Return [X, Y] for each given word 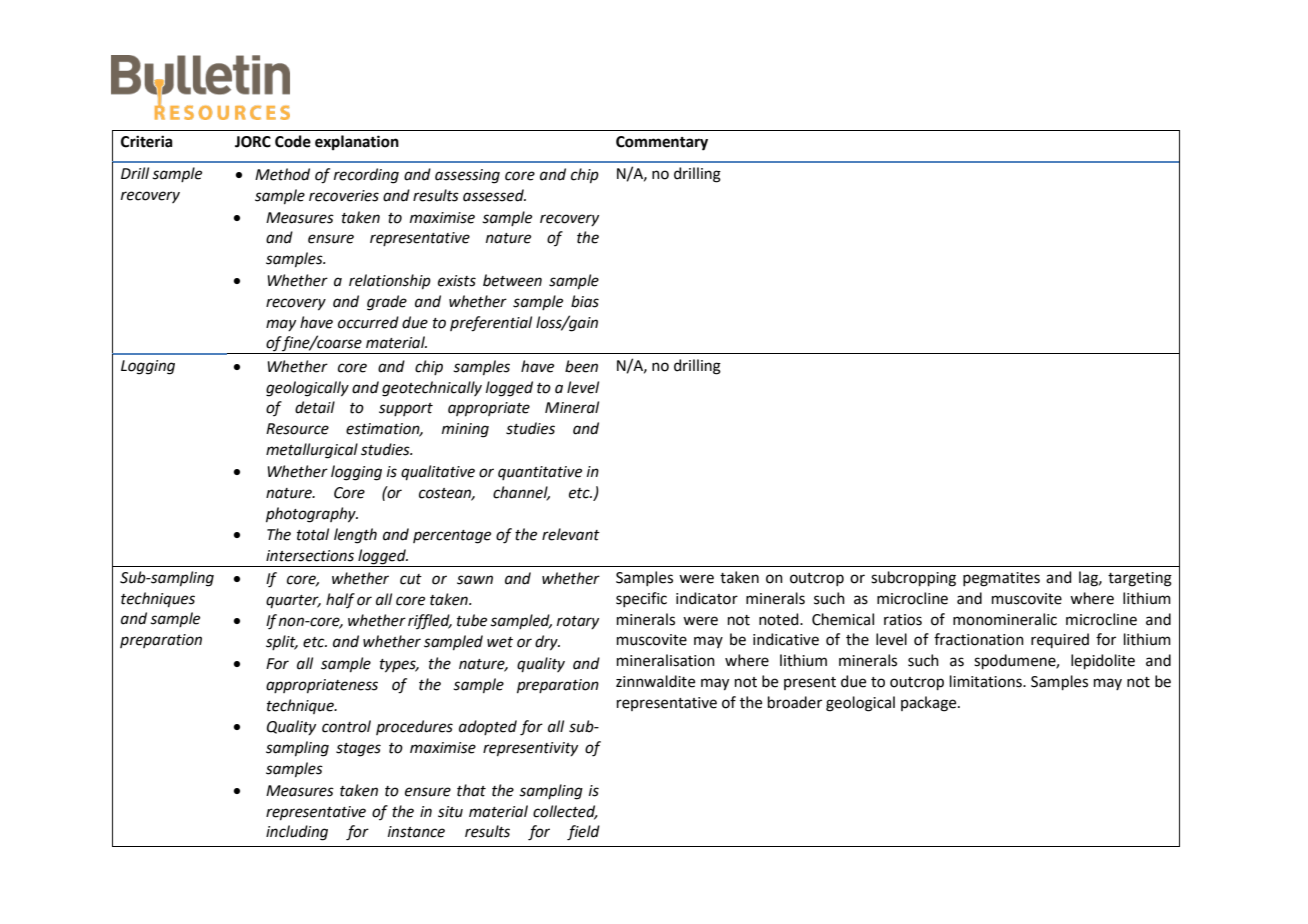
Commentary [662, 143]
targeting [1140, 579]
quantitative [540, 473]
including [297, 833]
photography [312, 515]
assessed [494, 195]
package [930, 704]
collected [565, 812]
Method [282, 174]
